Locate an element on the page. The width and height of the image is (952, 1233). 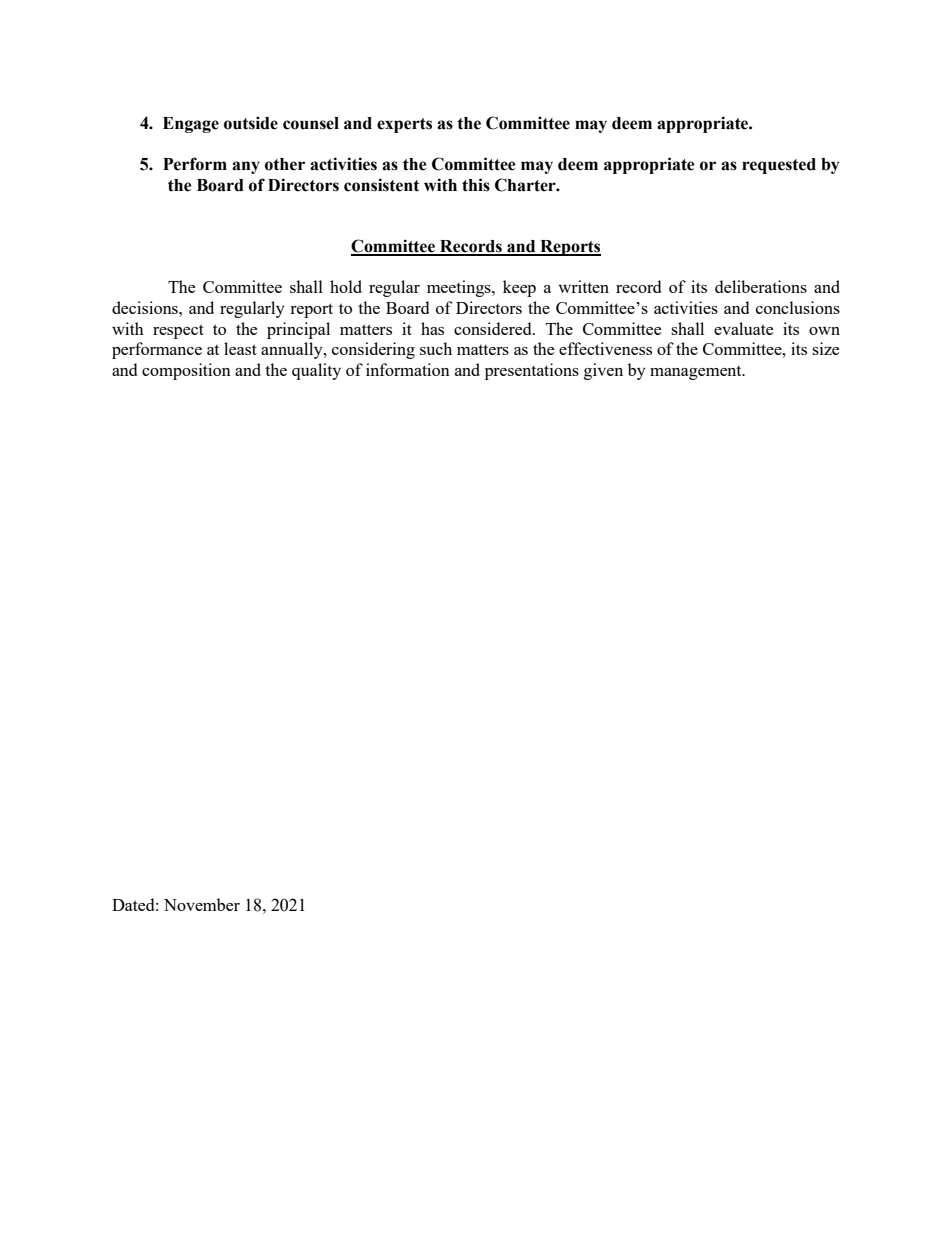
information is located at coordinates (408, 369).
